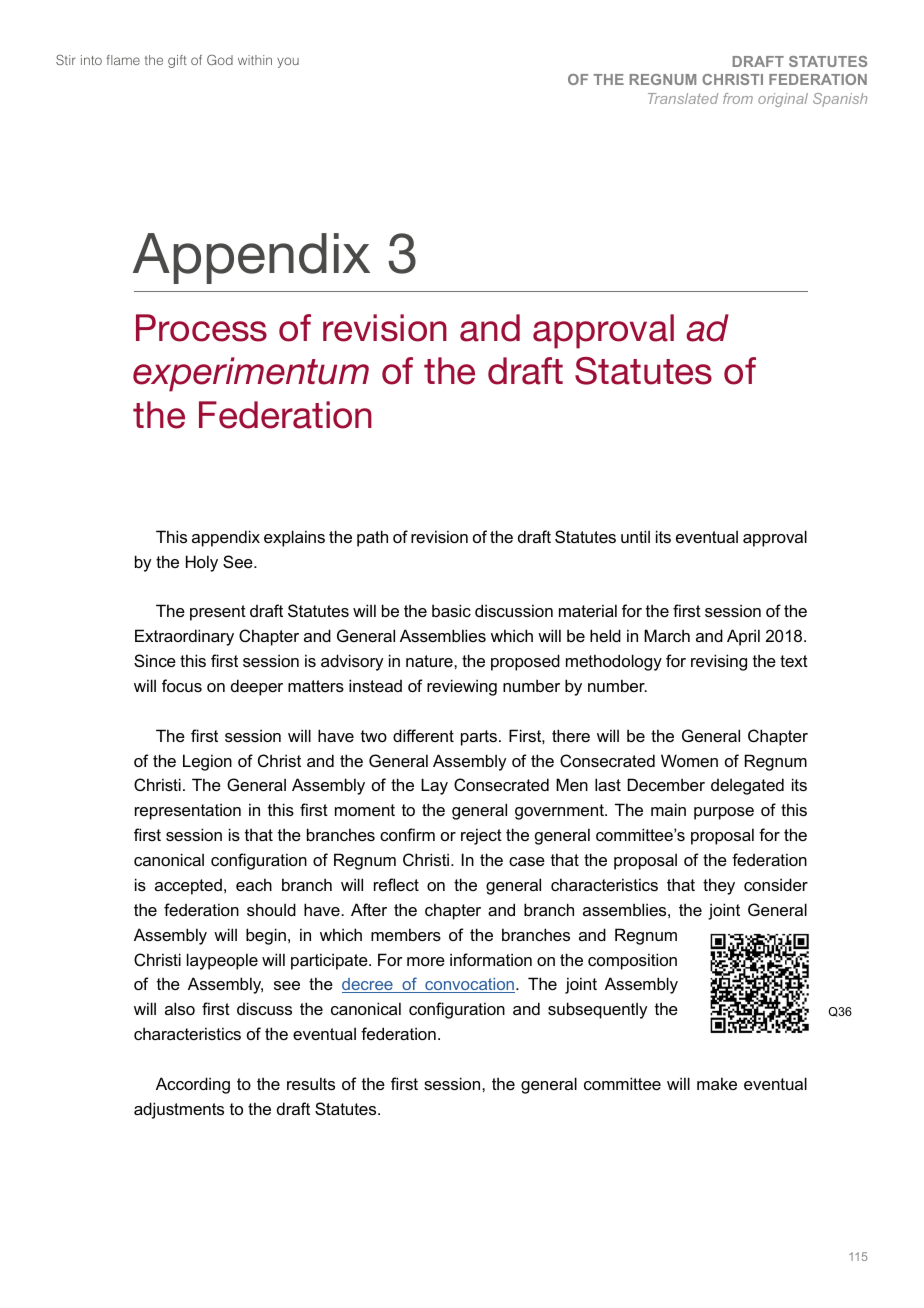 The height and width of the image is (1308, 924). I want to click on Legion, so click(207, 762).
